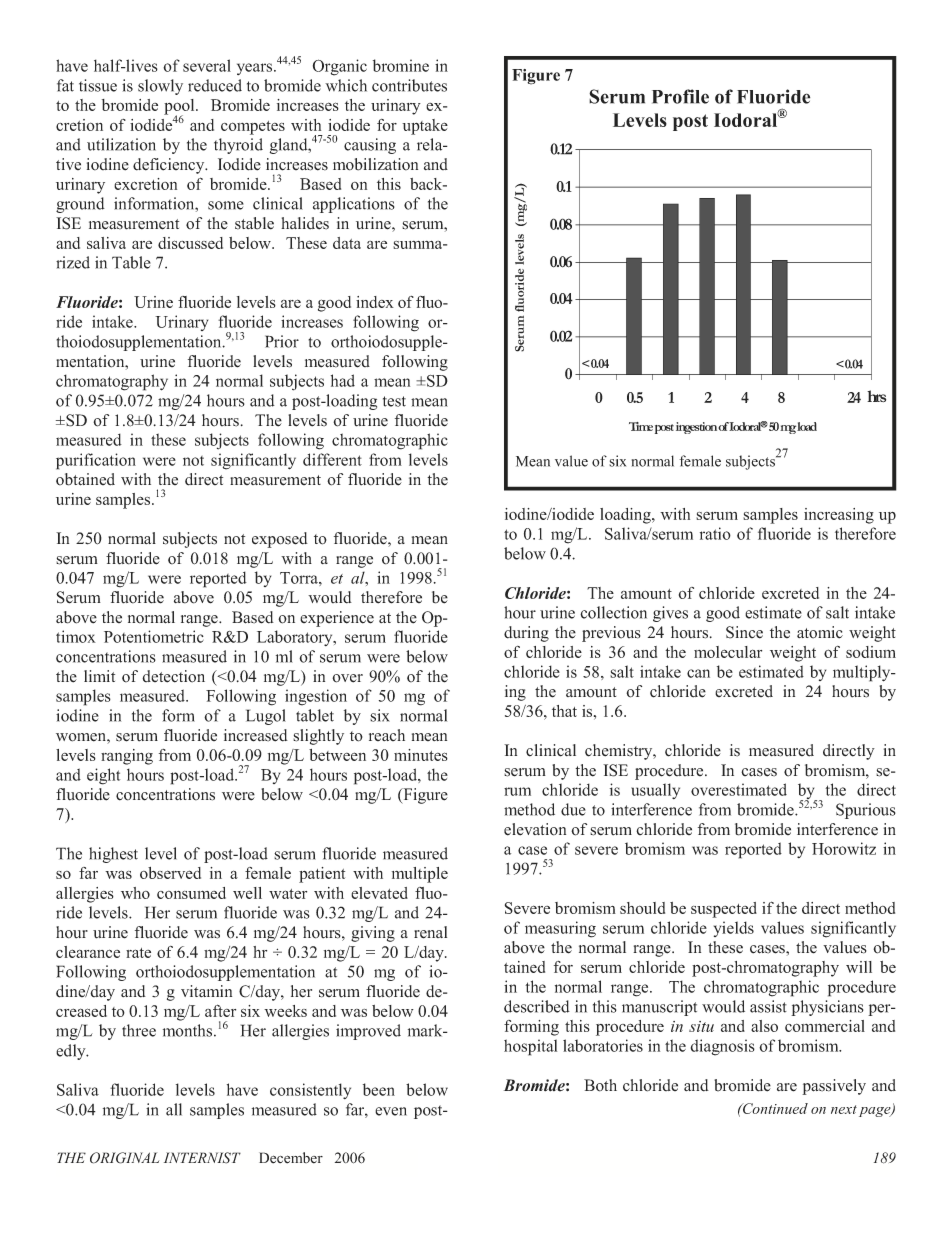 This screenshot has height=1233, width=952. What do you see at coordinates (526, 634) in the screenshot?
I see `during` at bounding box center [526, 634].
